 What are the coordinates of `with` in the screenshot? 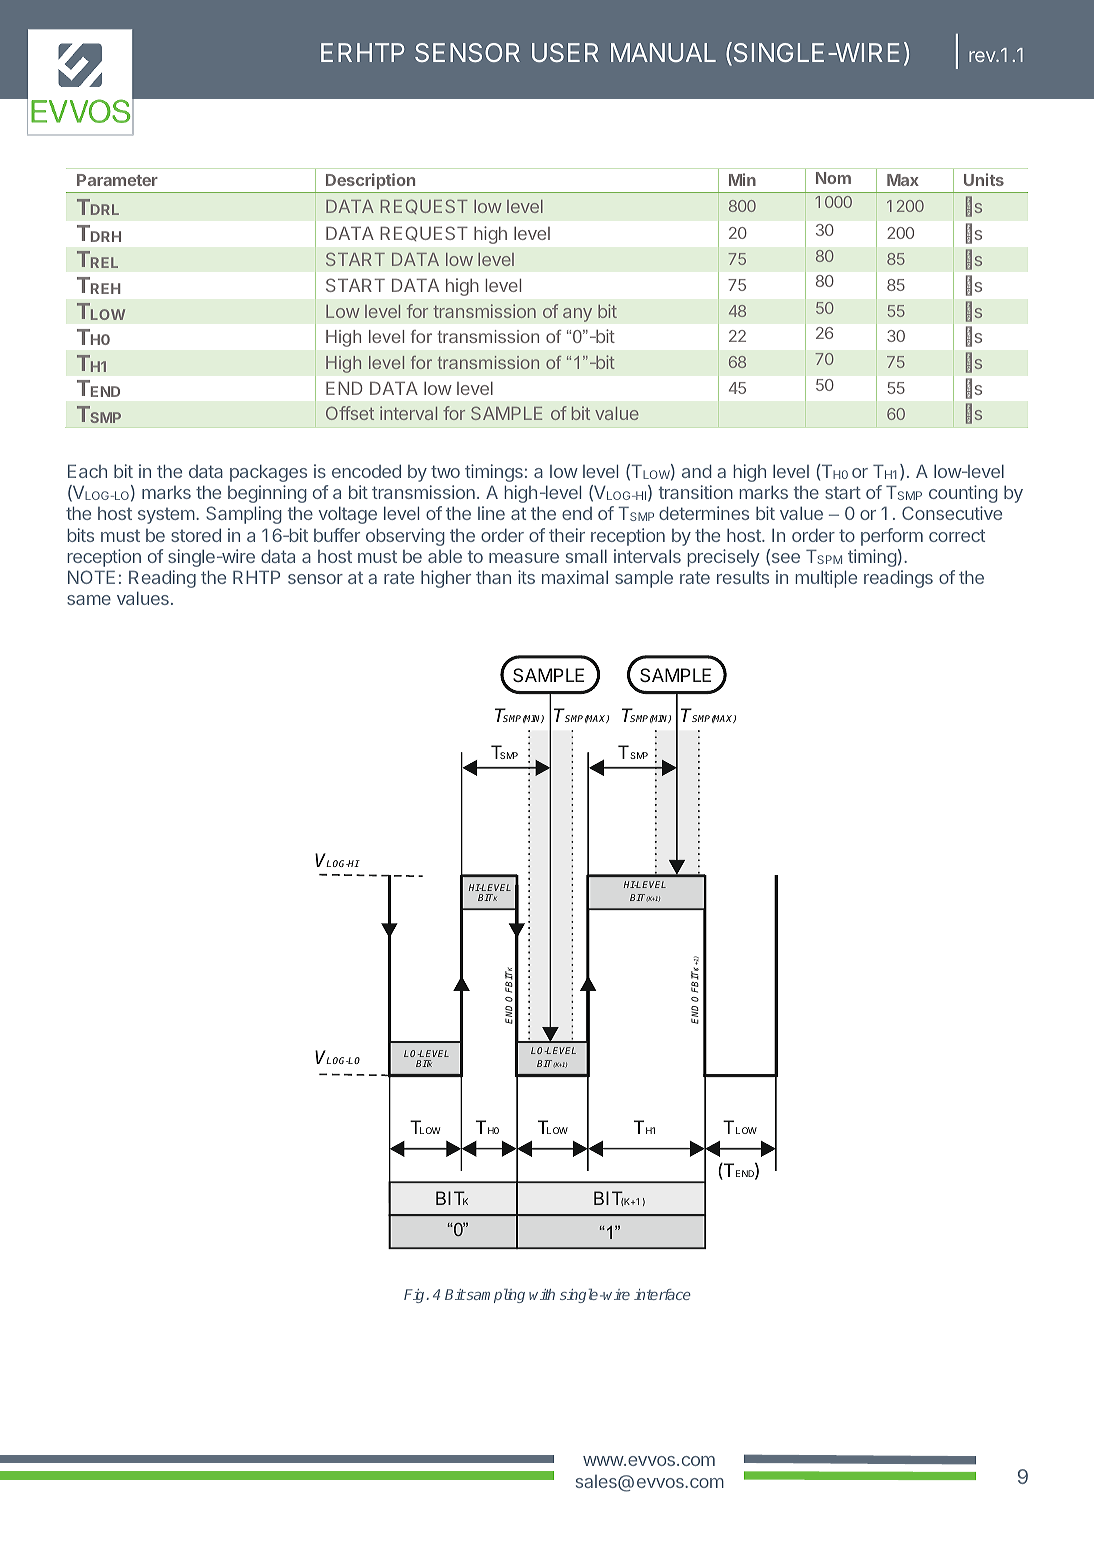 It's located at (542, 1294).
